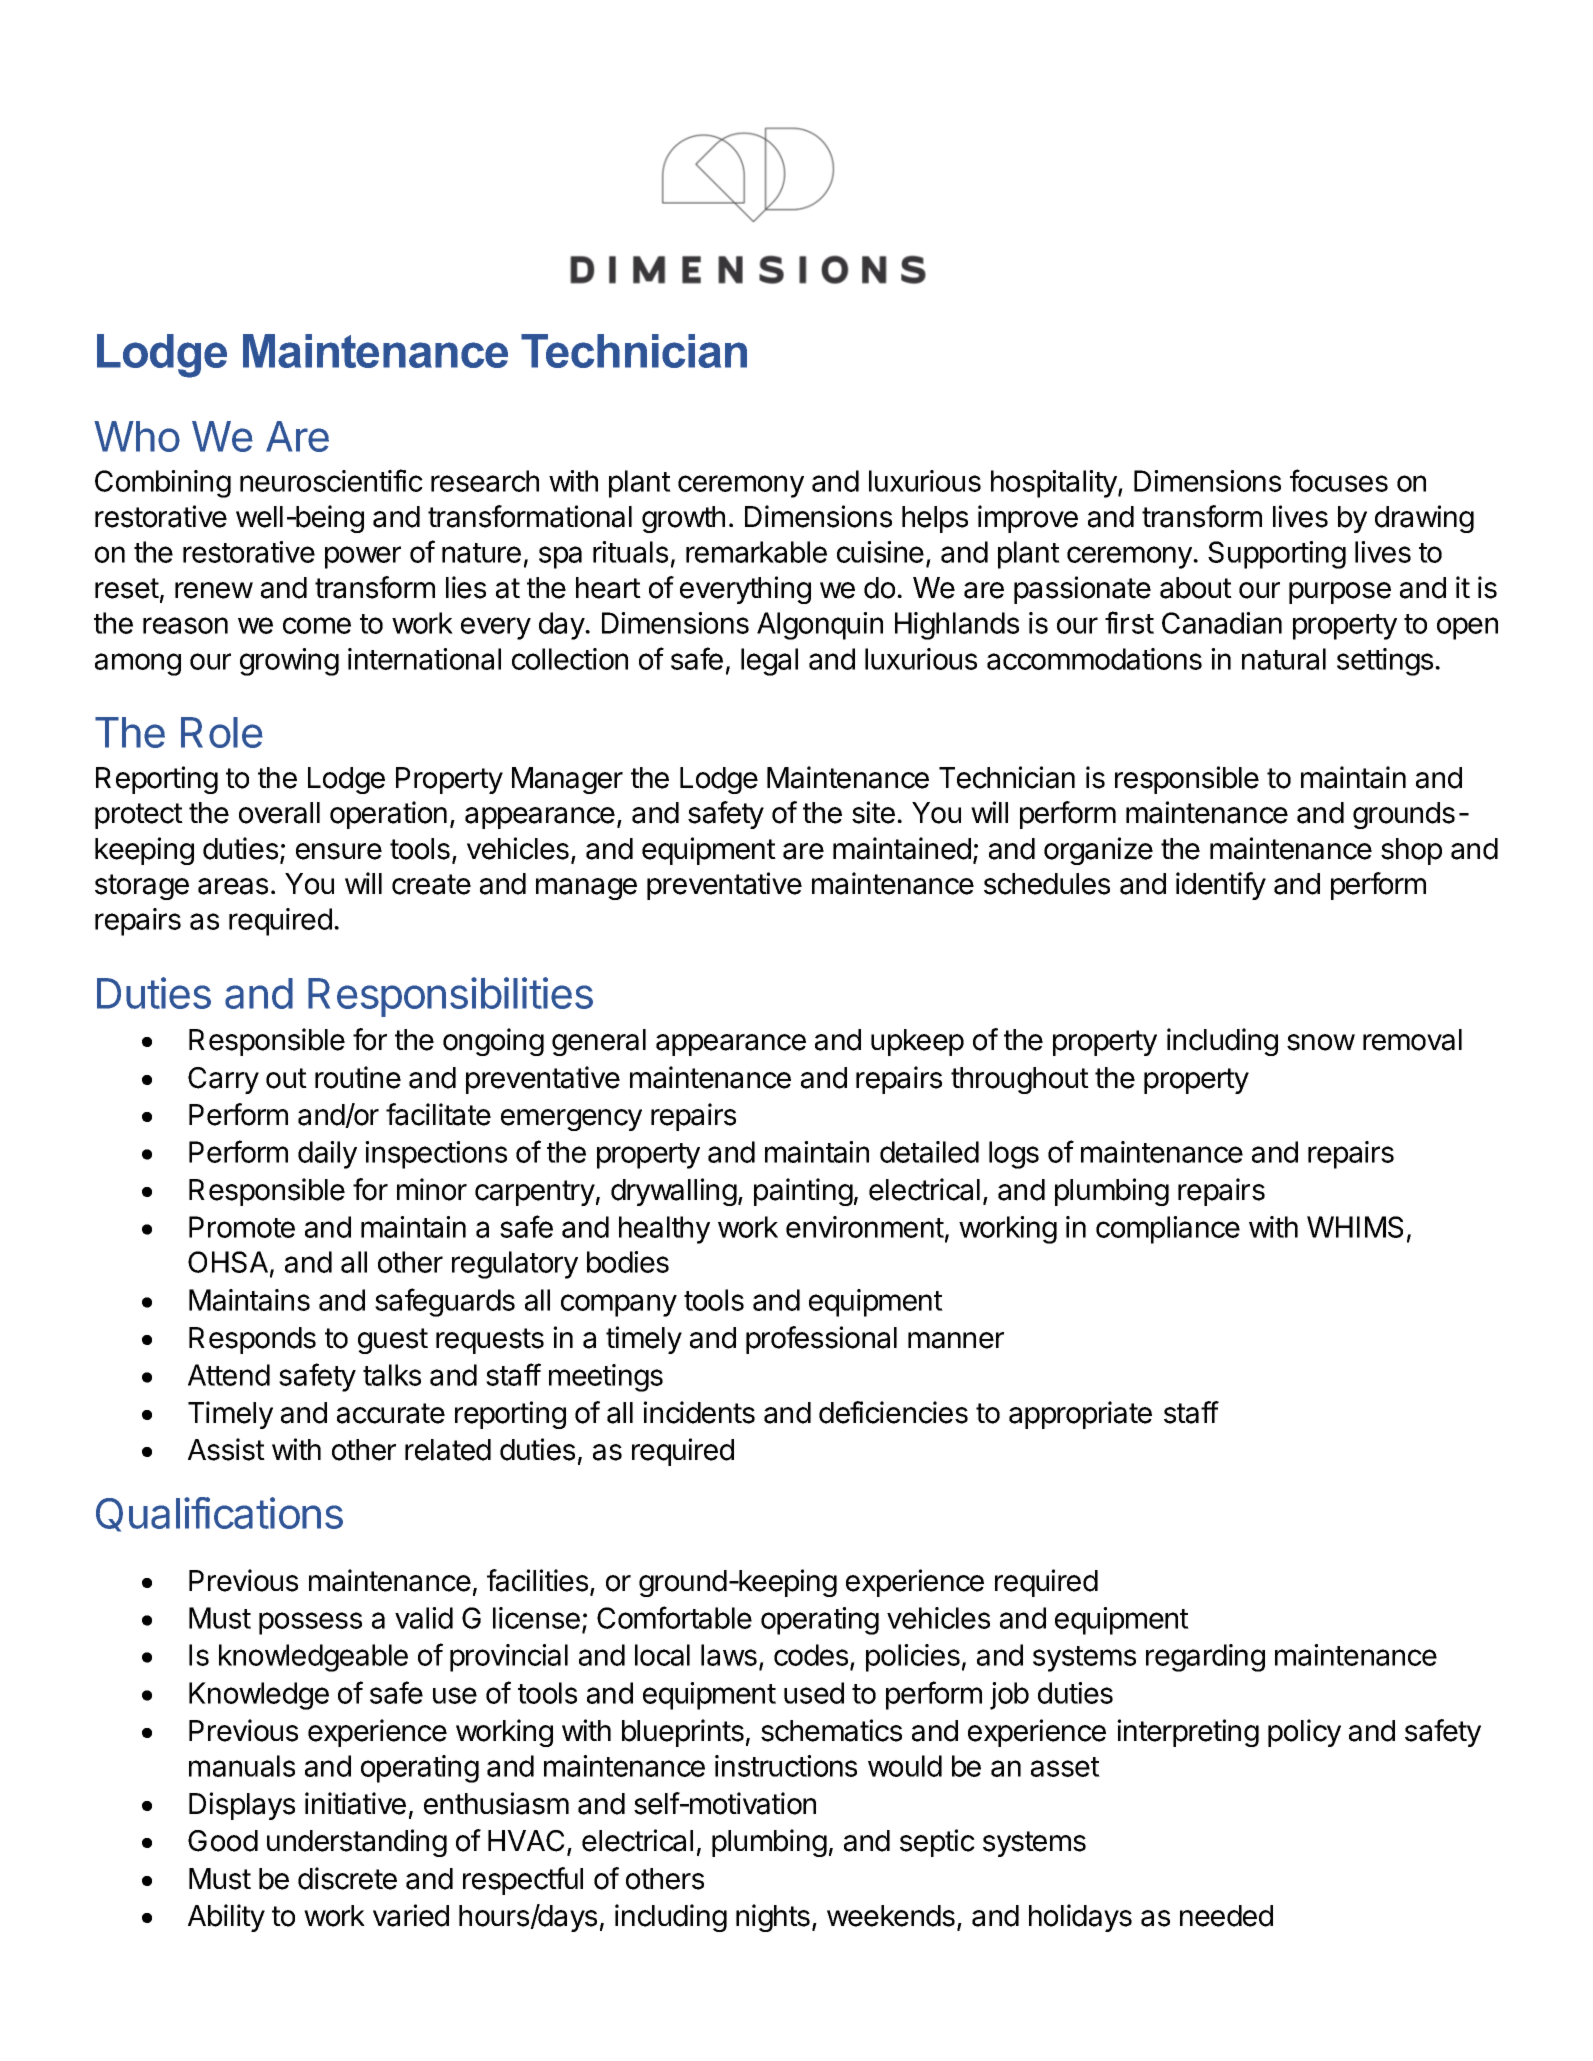  What do you see at coordinates (773, 1918) in the screenshot?
I see `nights` at bounding box center [773, 1918].
